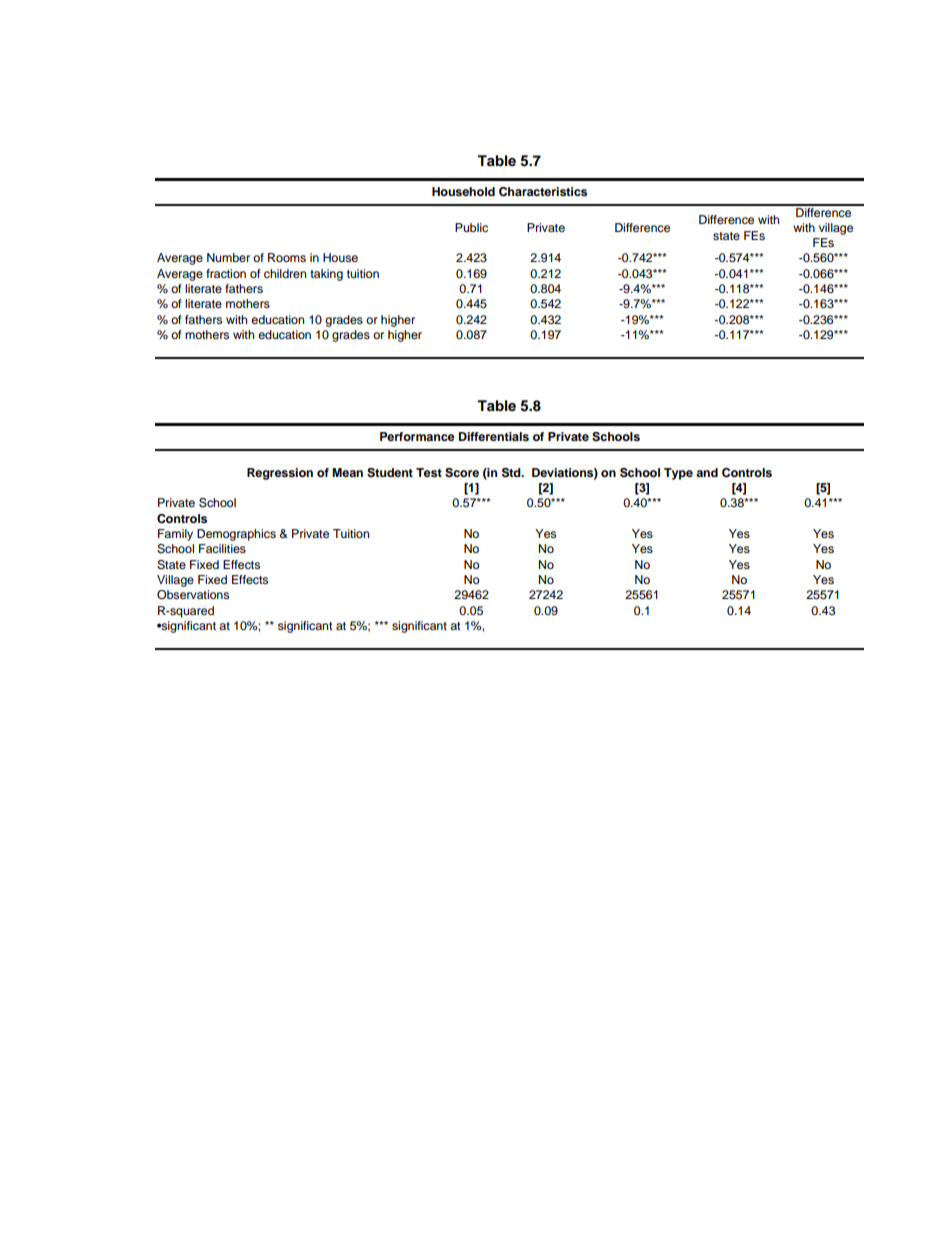 This screenshot has width=952, height=1233. What do you see at coordinates (417, 436) in the screenshot?
I see `Performance` at bounding box center [417, 436].
